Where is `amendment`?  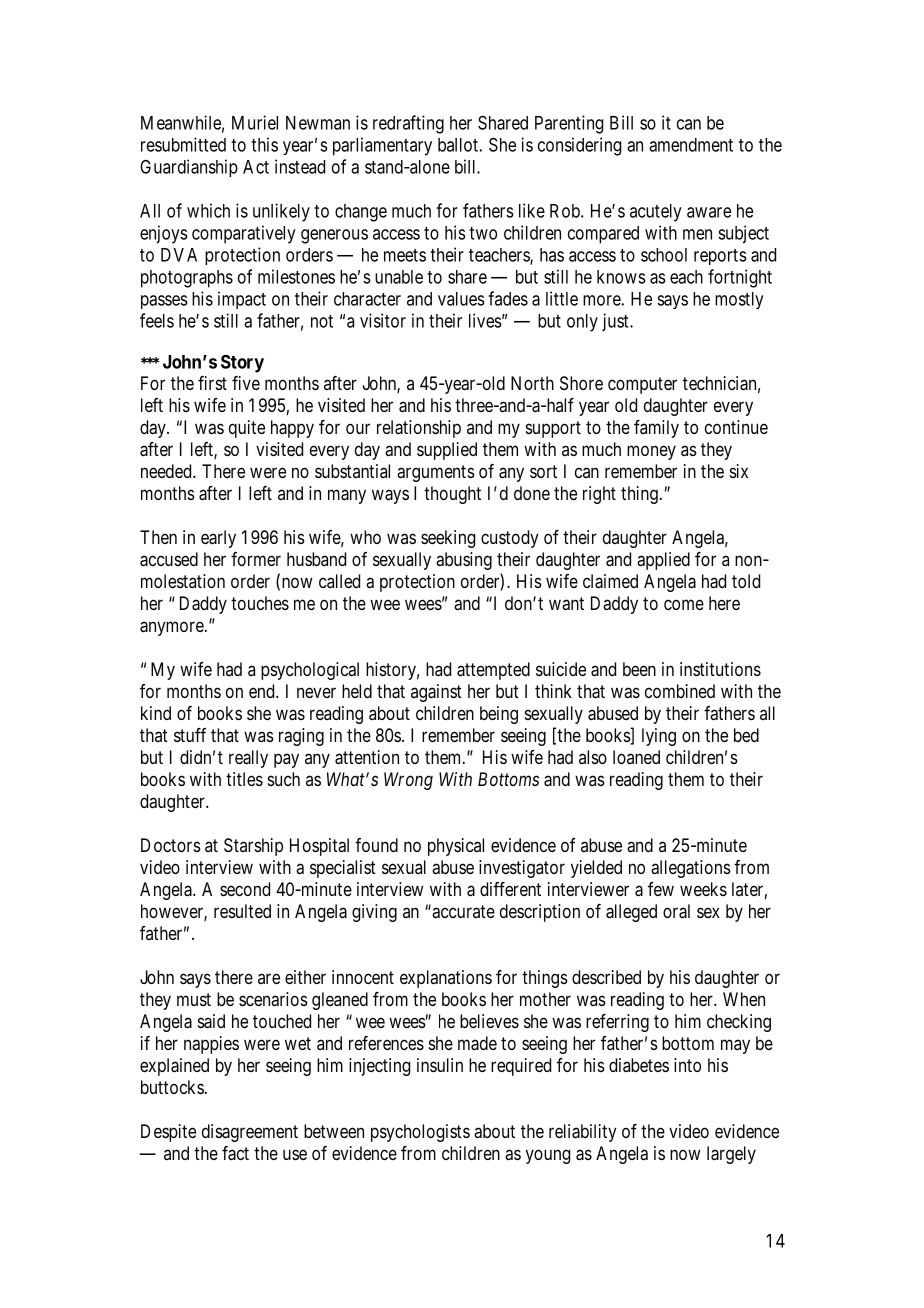
amendment is located at coordinates (691, 145).
